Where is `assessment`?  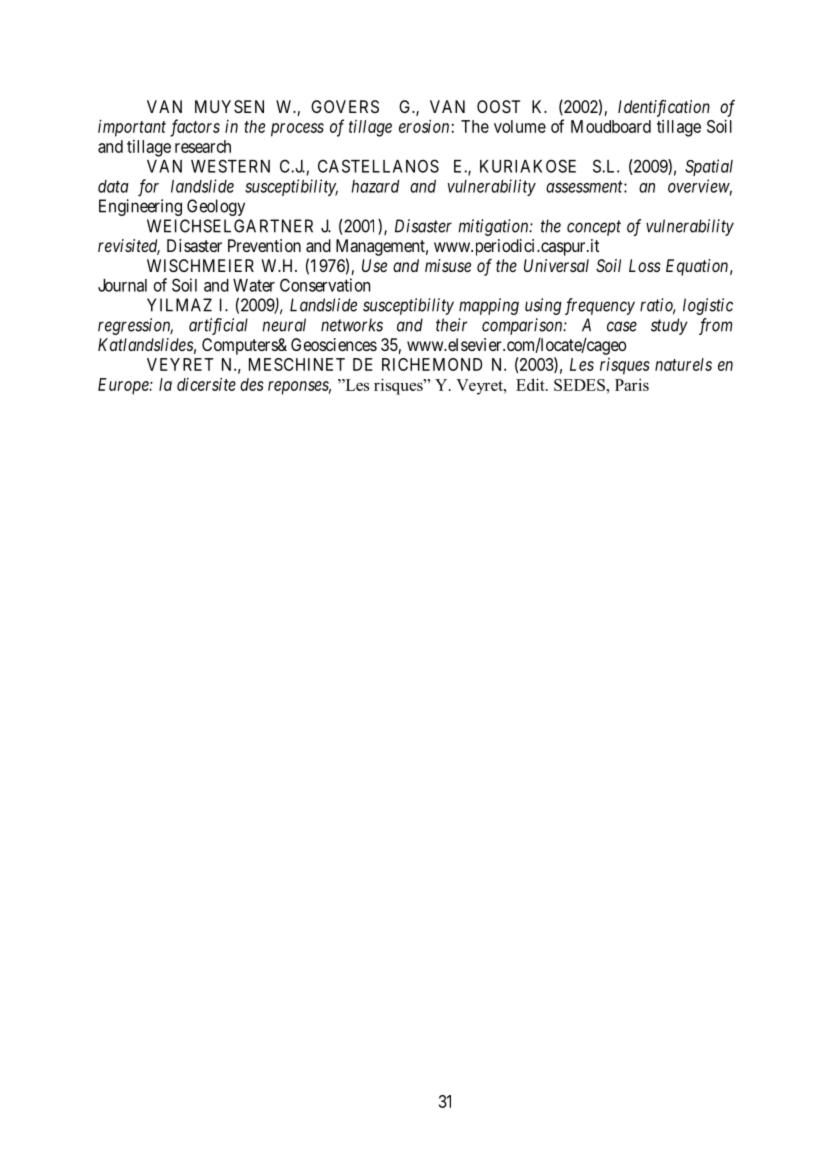 assessment is located at coordinates (585, 187).
